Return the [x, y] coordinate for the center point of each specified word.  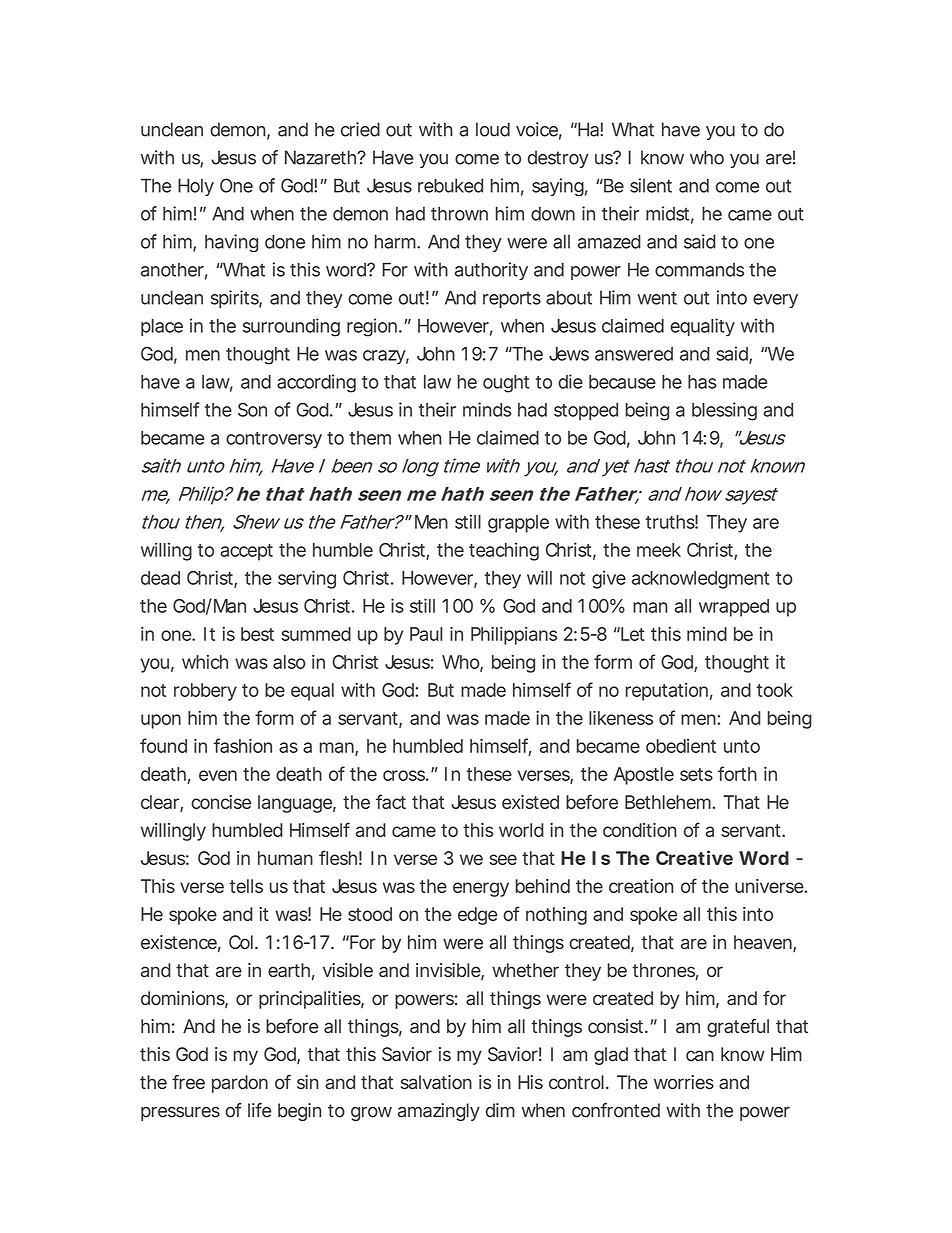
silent [651, 185]
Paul [426, 634]
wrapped [734, 608]
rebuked [450, 185]
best [257, 634]
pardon [240, 1084]
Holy [196, 187]
